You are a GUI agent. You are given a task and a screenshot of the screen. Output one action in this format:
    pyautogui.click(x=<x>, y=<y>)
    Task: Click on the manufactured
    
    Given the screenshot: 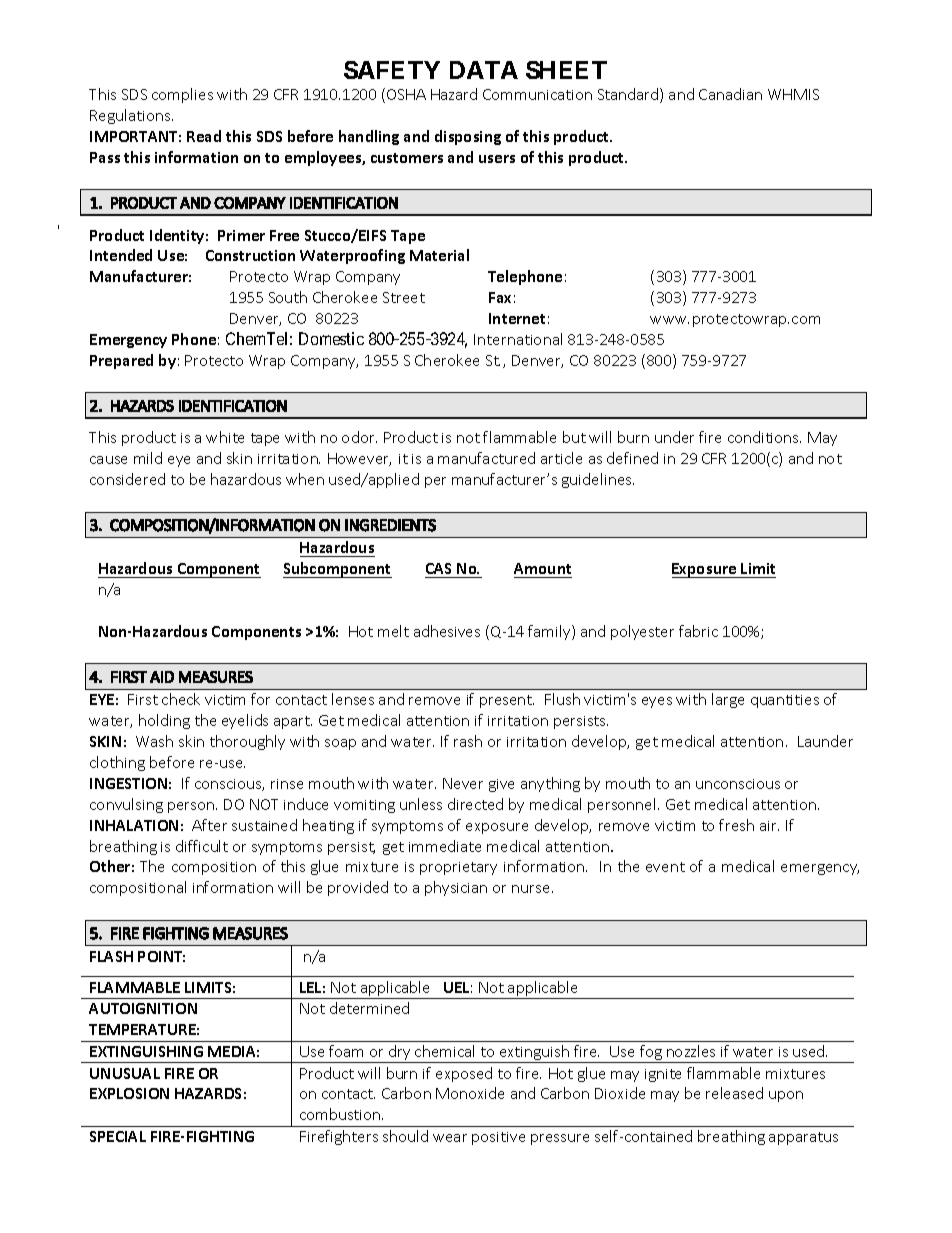 What is the action you would take?
    pyautogui.click(x=486, y=458)
